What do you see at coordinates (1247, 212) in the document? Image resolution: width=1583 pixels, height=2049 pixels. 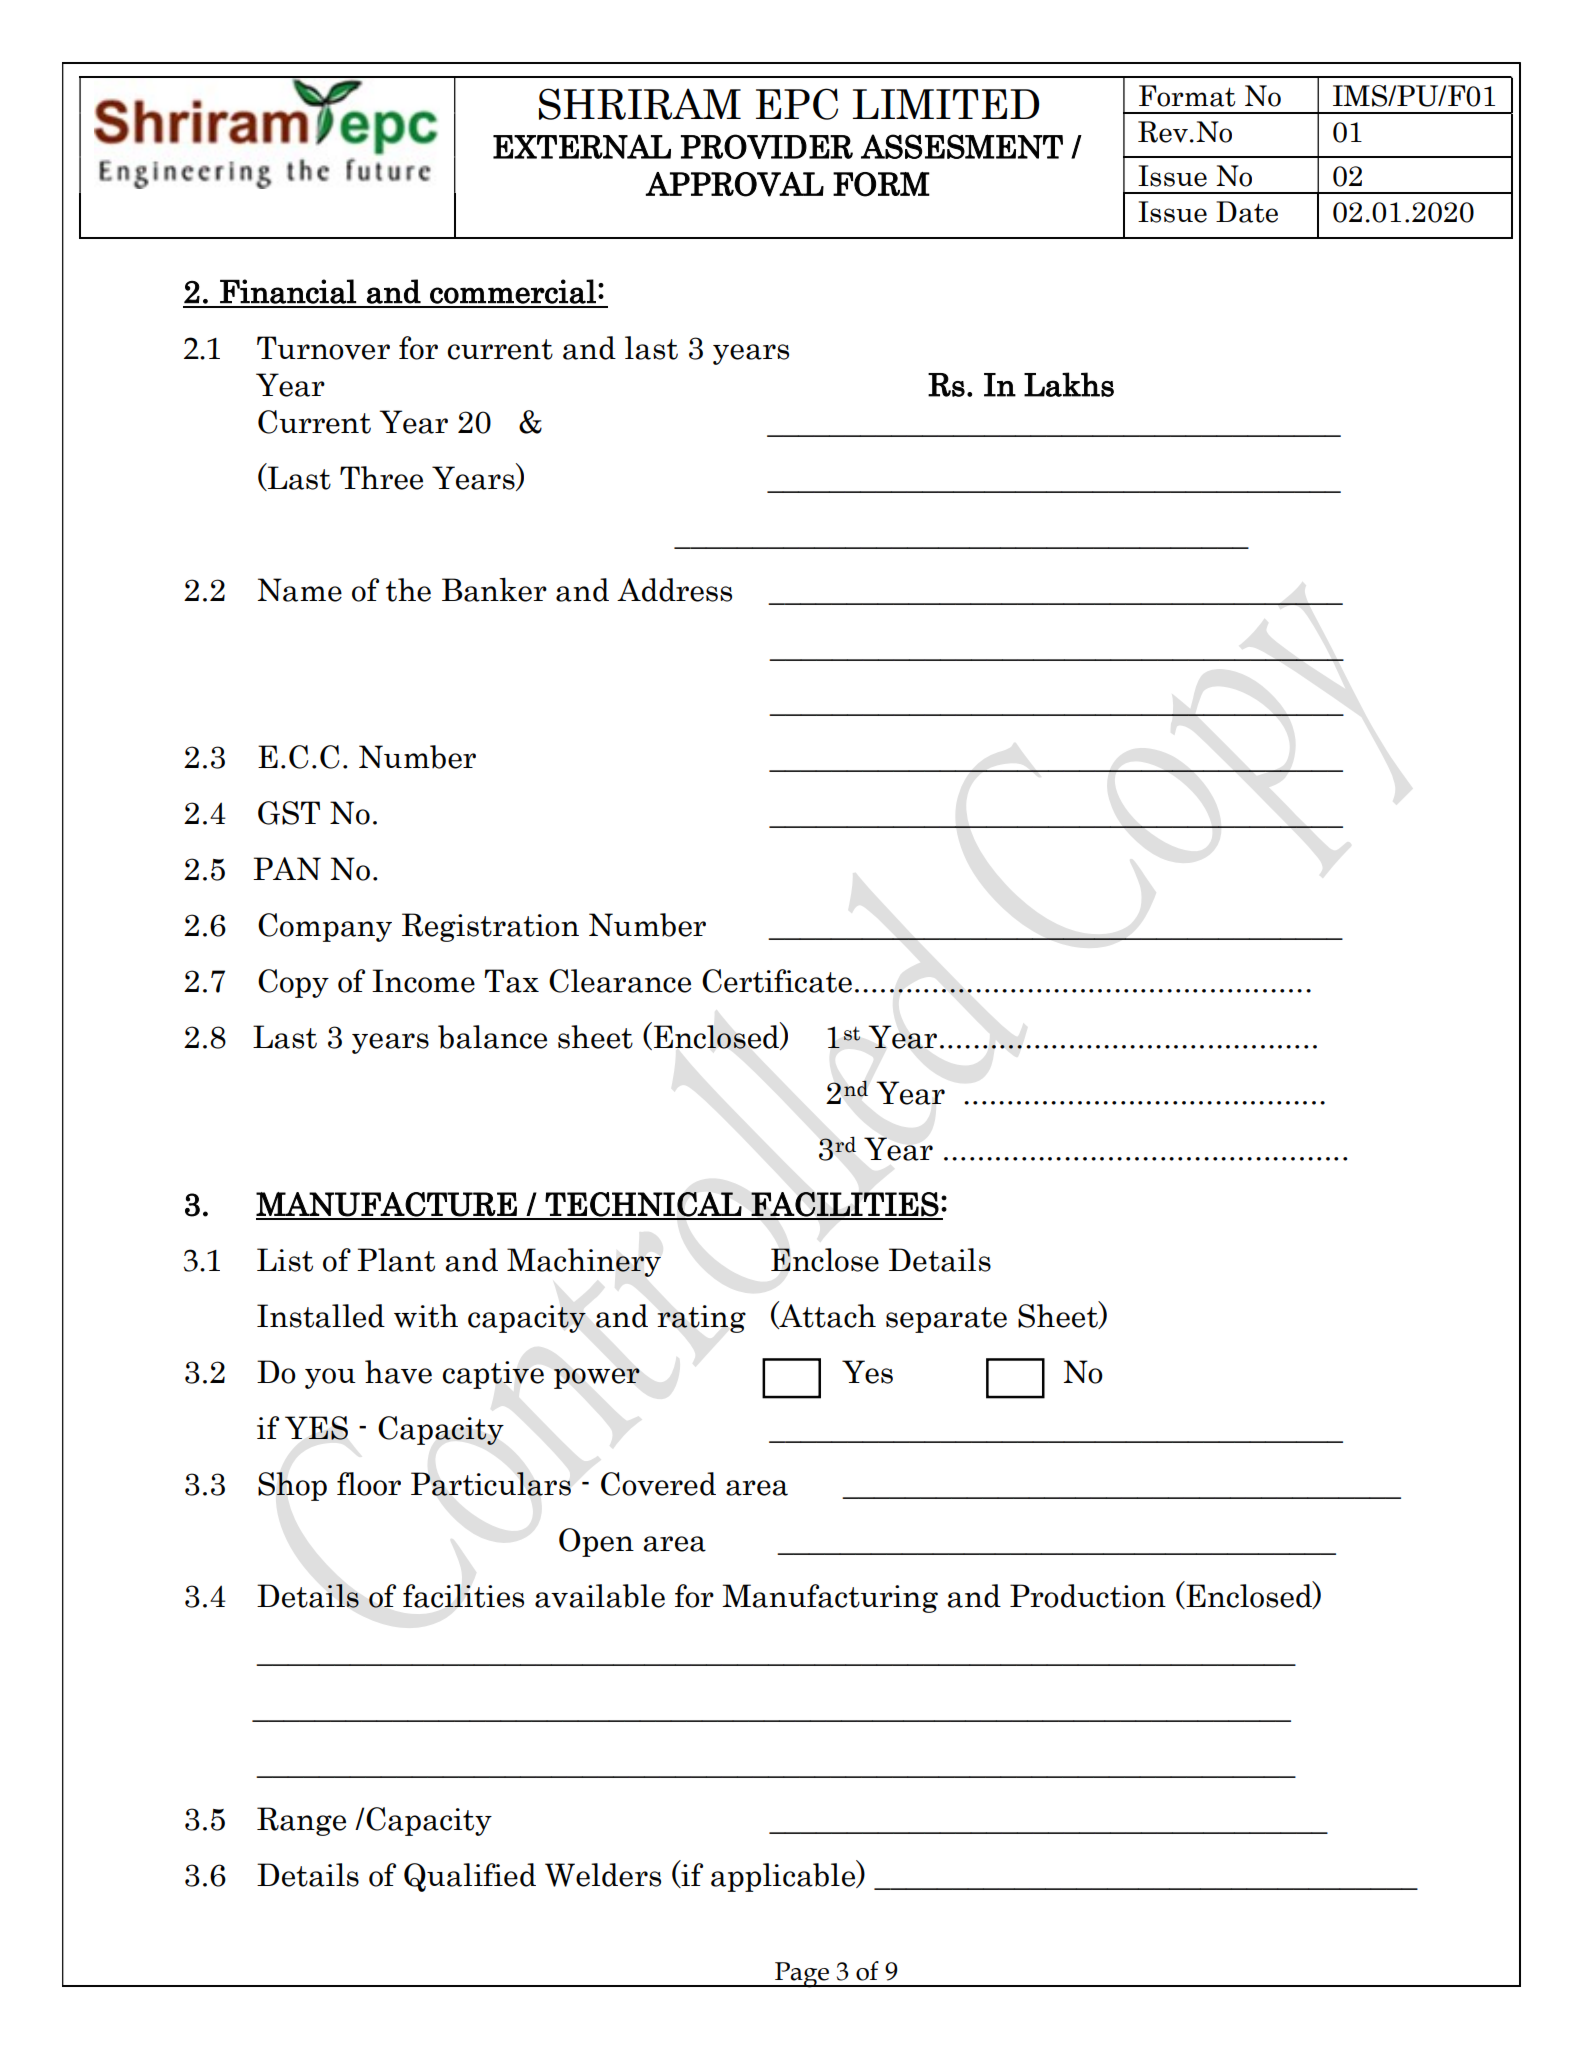 I see `Date` at bounding box center [1247, 212].
